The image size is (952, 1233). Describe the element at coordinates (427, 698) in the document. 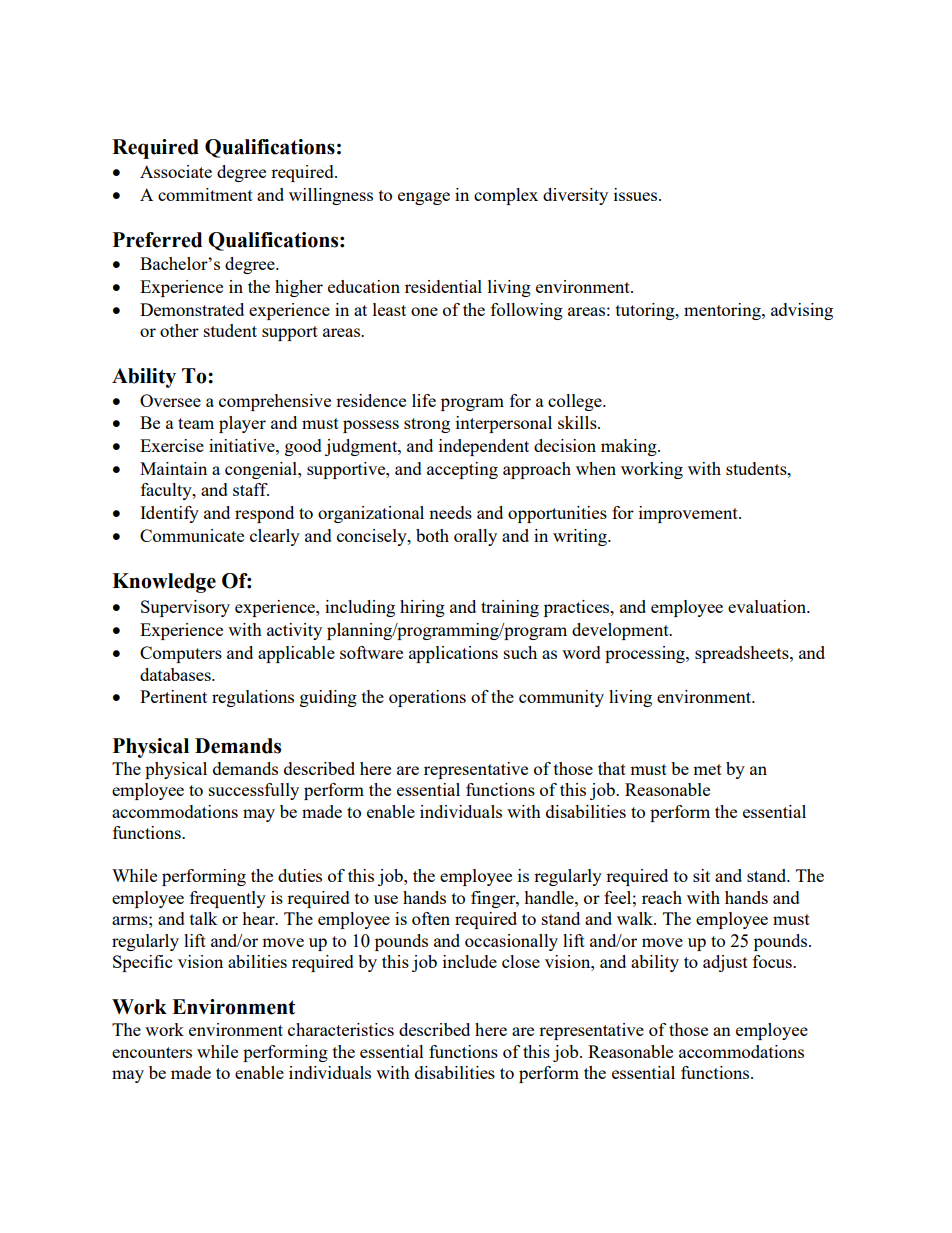

I see `operations` at that location.
